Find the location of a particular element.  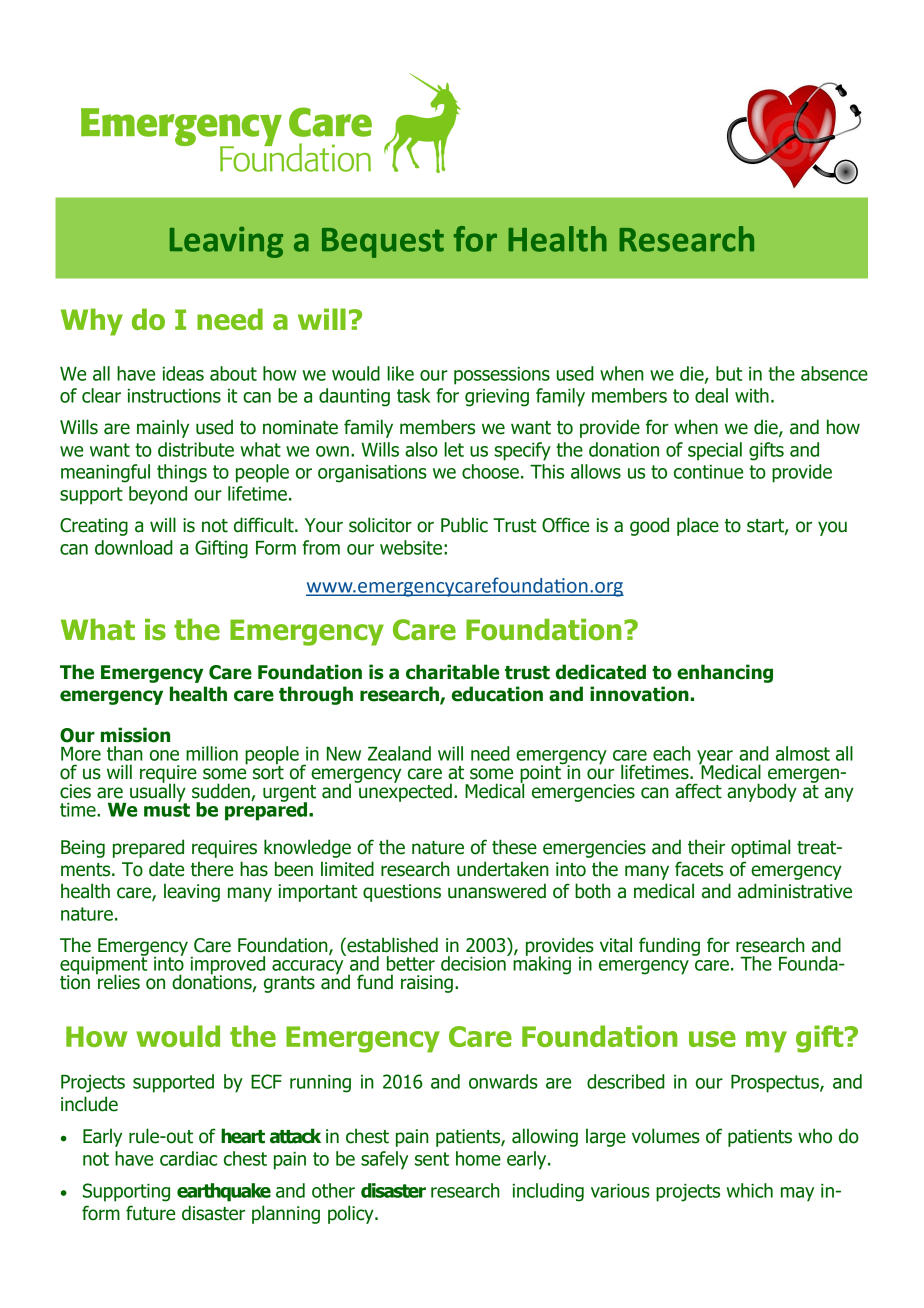

absence is located at coordinates (834, 373).
